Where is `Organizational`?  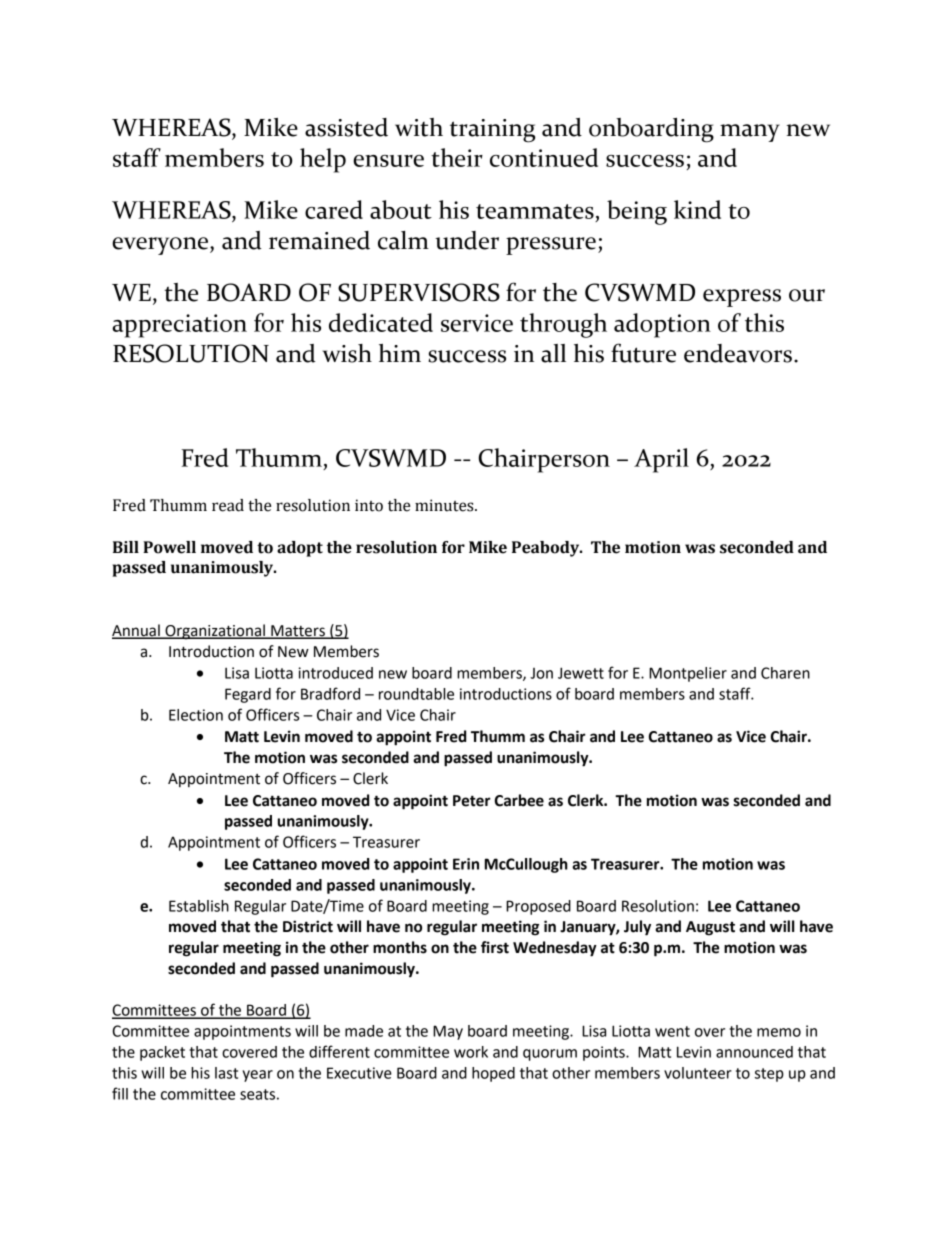 Organizational is located at coordinates (215, 632).
